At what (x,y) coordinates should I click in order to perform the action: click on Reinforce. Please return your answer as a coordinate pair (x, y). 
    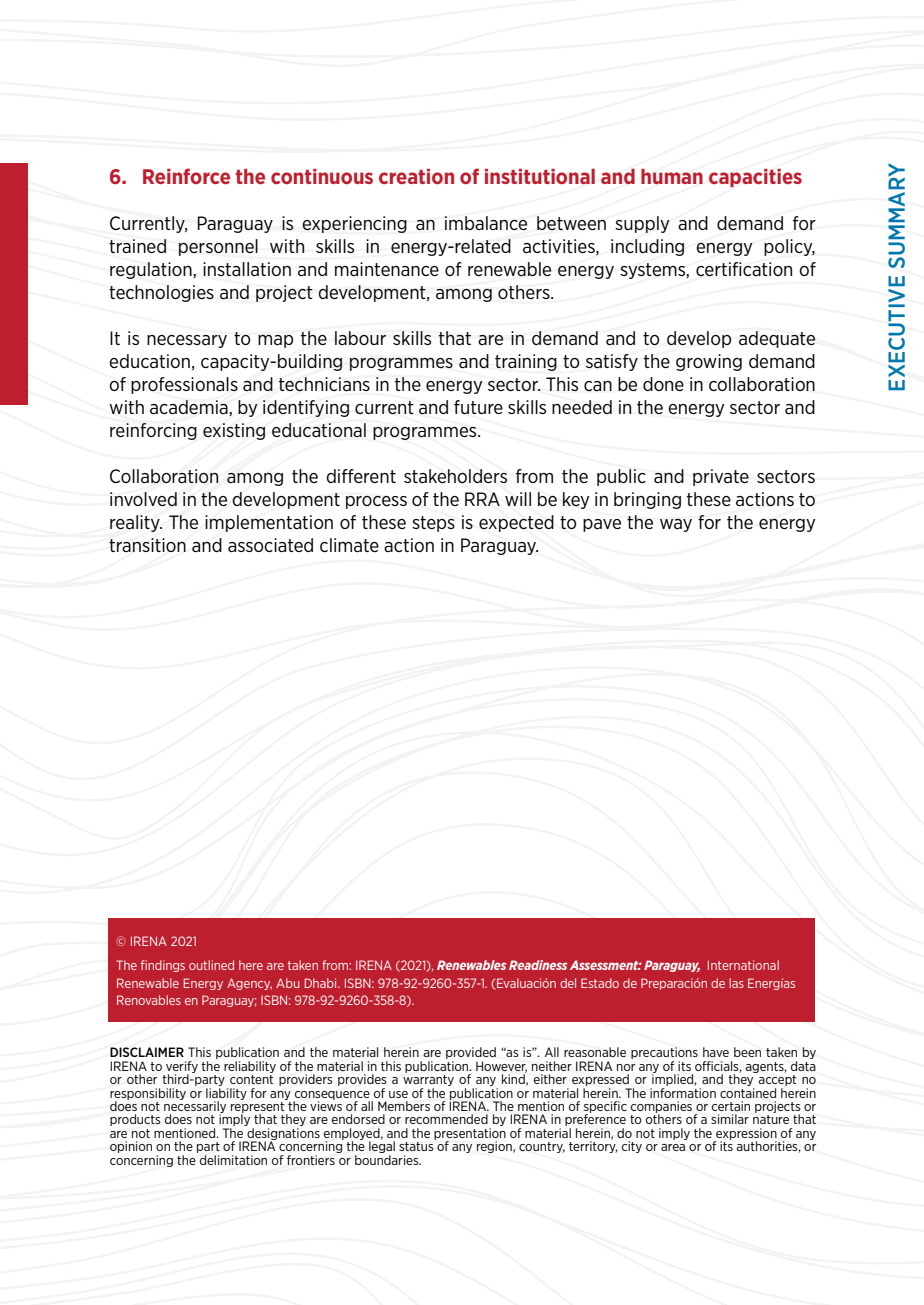
    Looking at the image, I should click on (186, 176).
